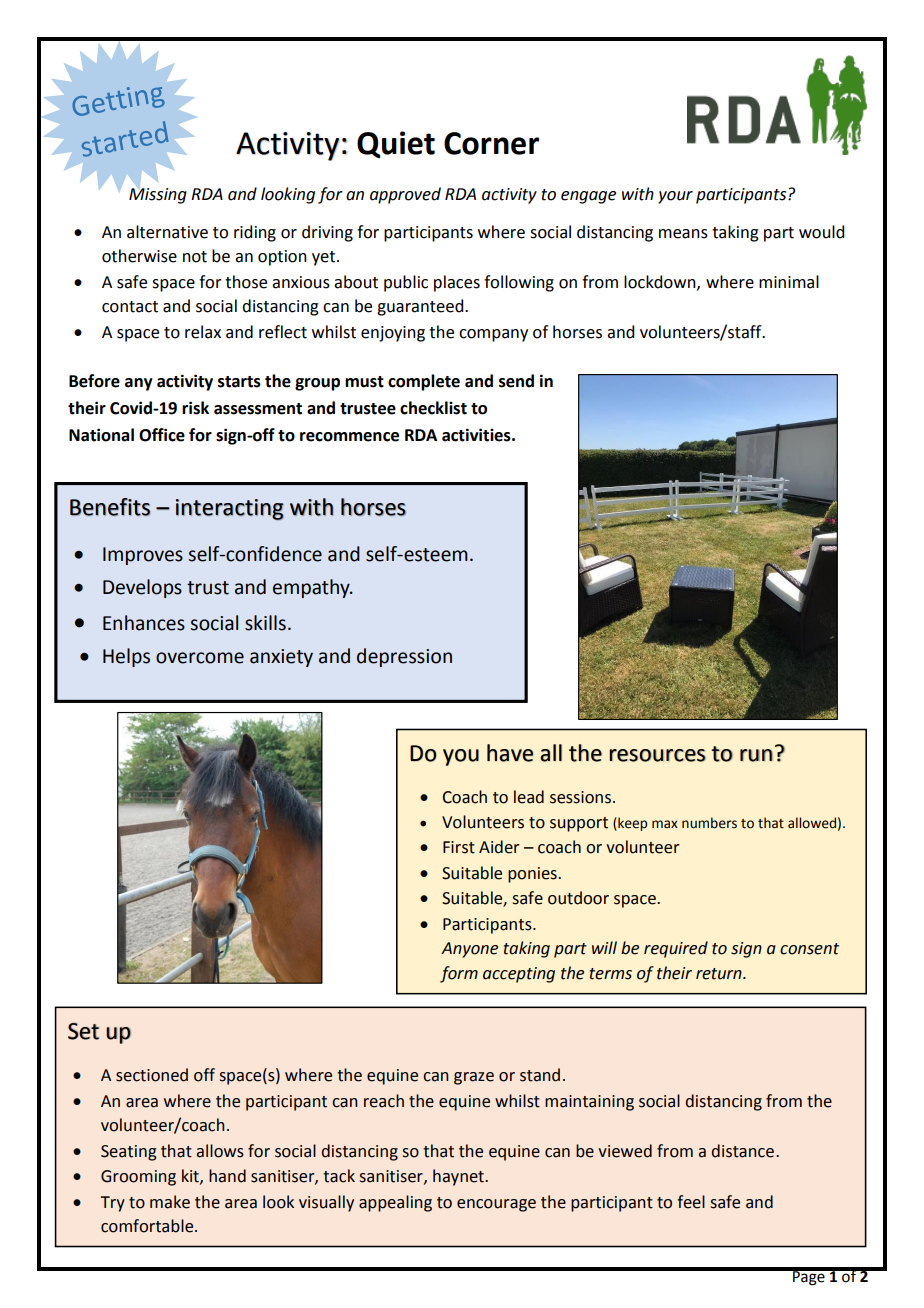  Describe the element at coordinates (170, 1202) in the screenshot. I see `make` at that location.
